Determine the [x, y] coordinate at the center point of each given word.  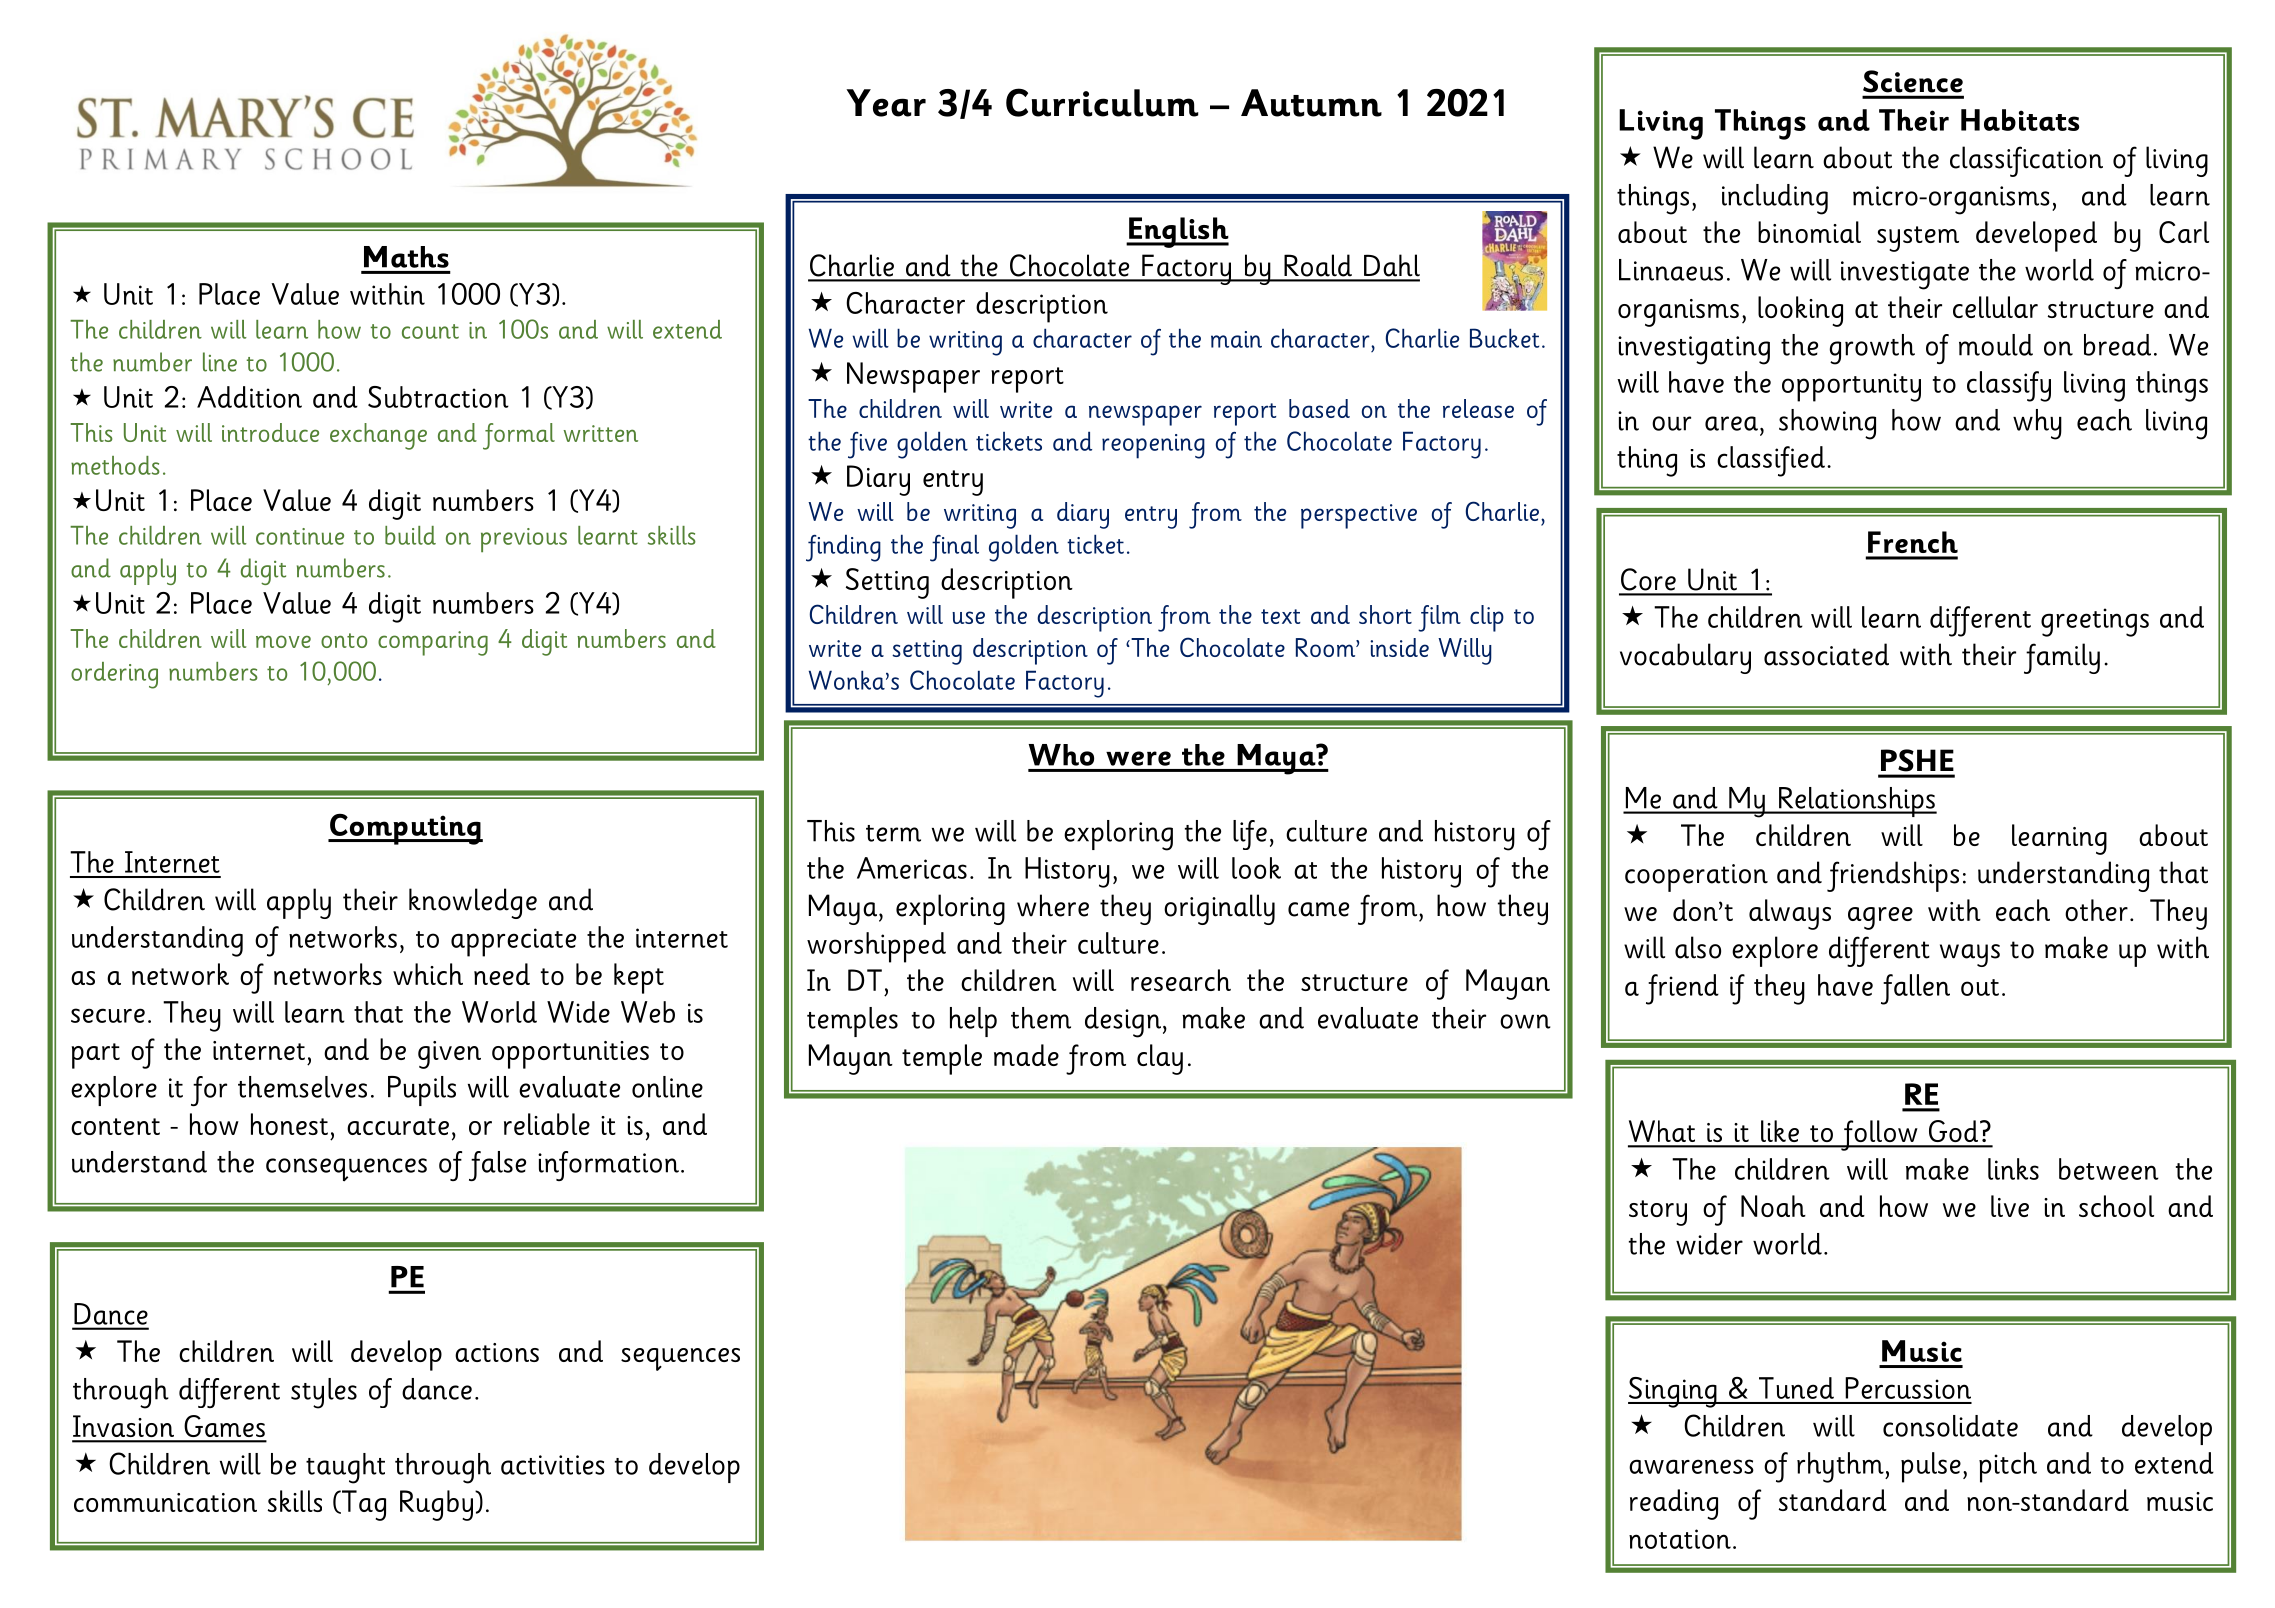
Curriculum [1102, 102]
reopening [1153, 446]
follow [1879, 1135]
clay [1160, 1059]
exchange [378, 436]
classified [1771, 461]
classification [2026, 161]
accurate [398, 1126]
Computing [405, 829]
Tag [363, 1505]
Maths [406, 257]
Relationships [1857, 802]
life [1250, 835]
